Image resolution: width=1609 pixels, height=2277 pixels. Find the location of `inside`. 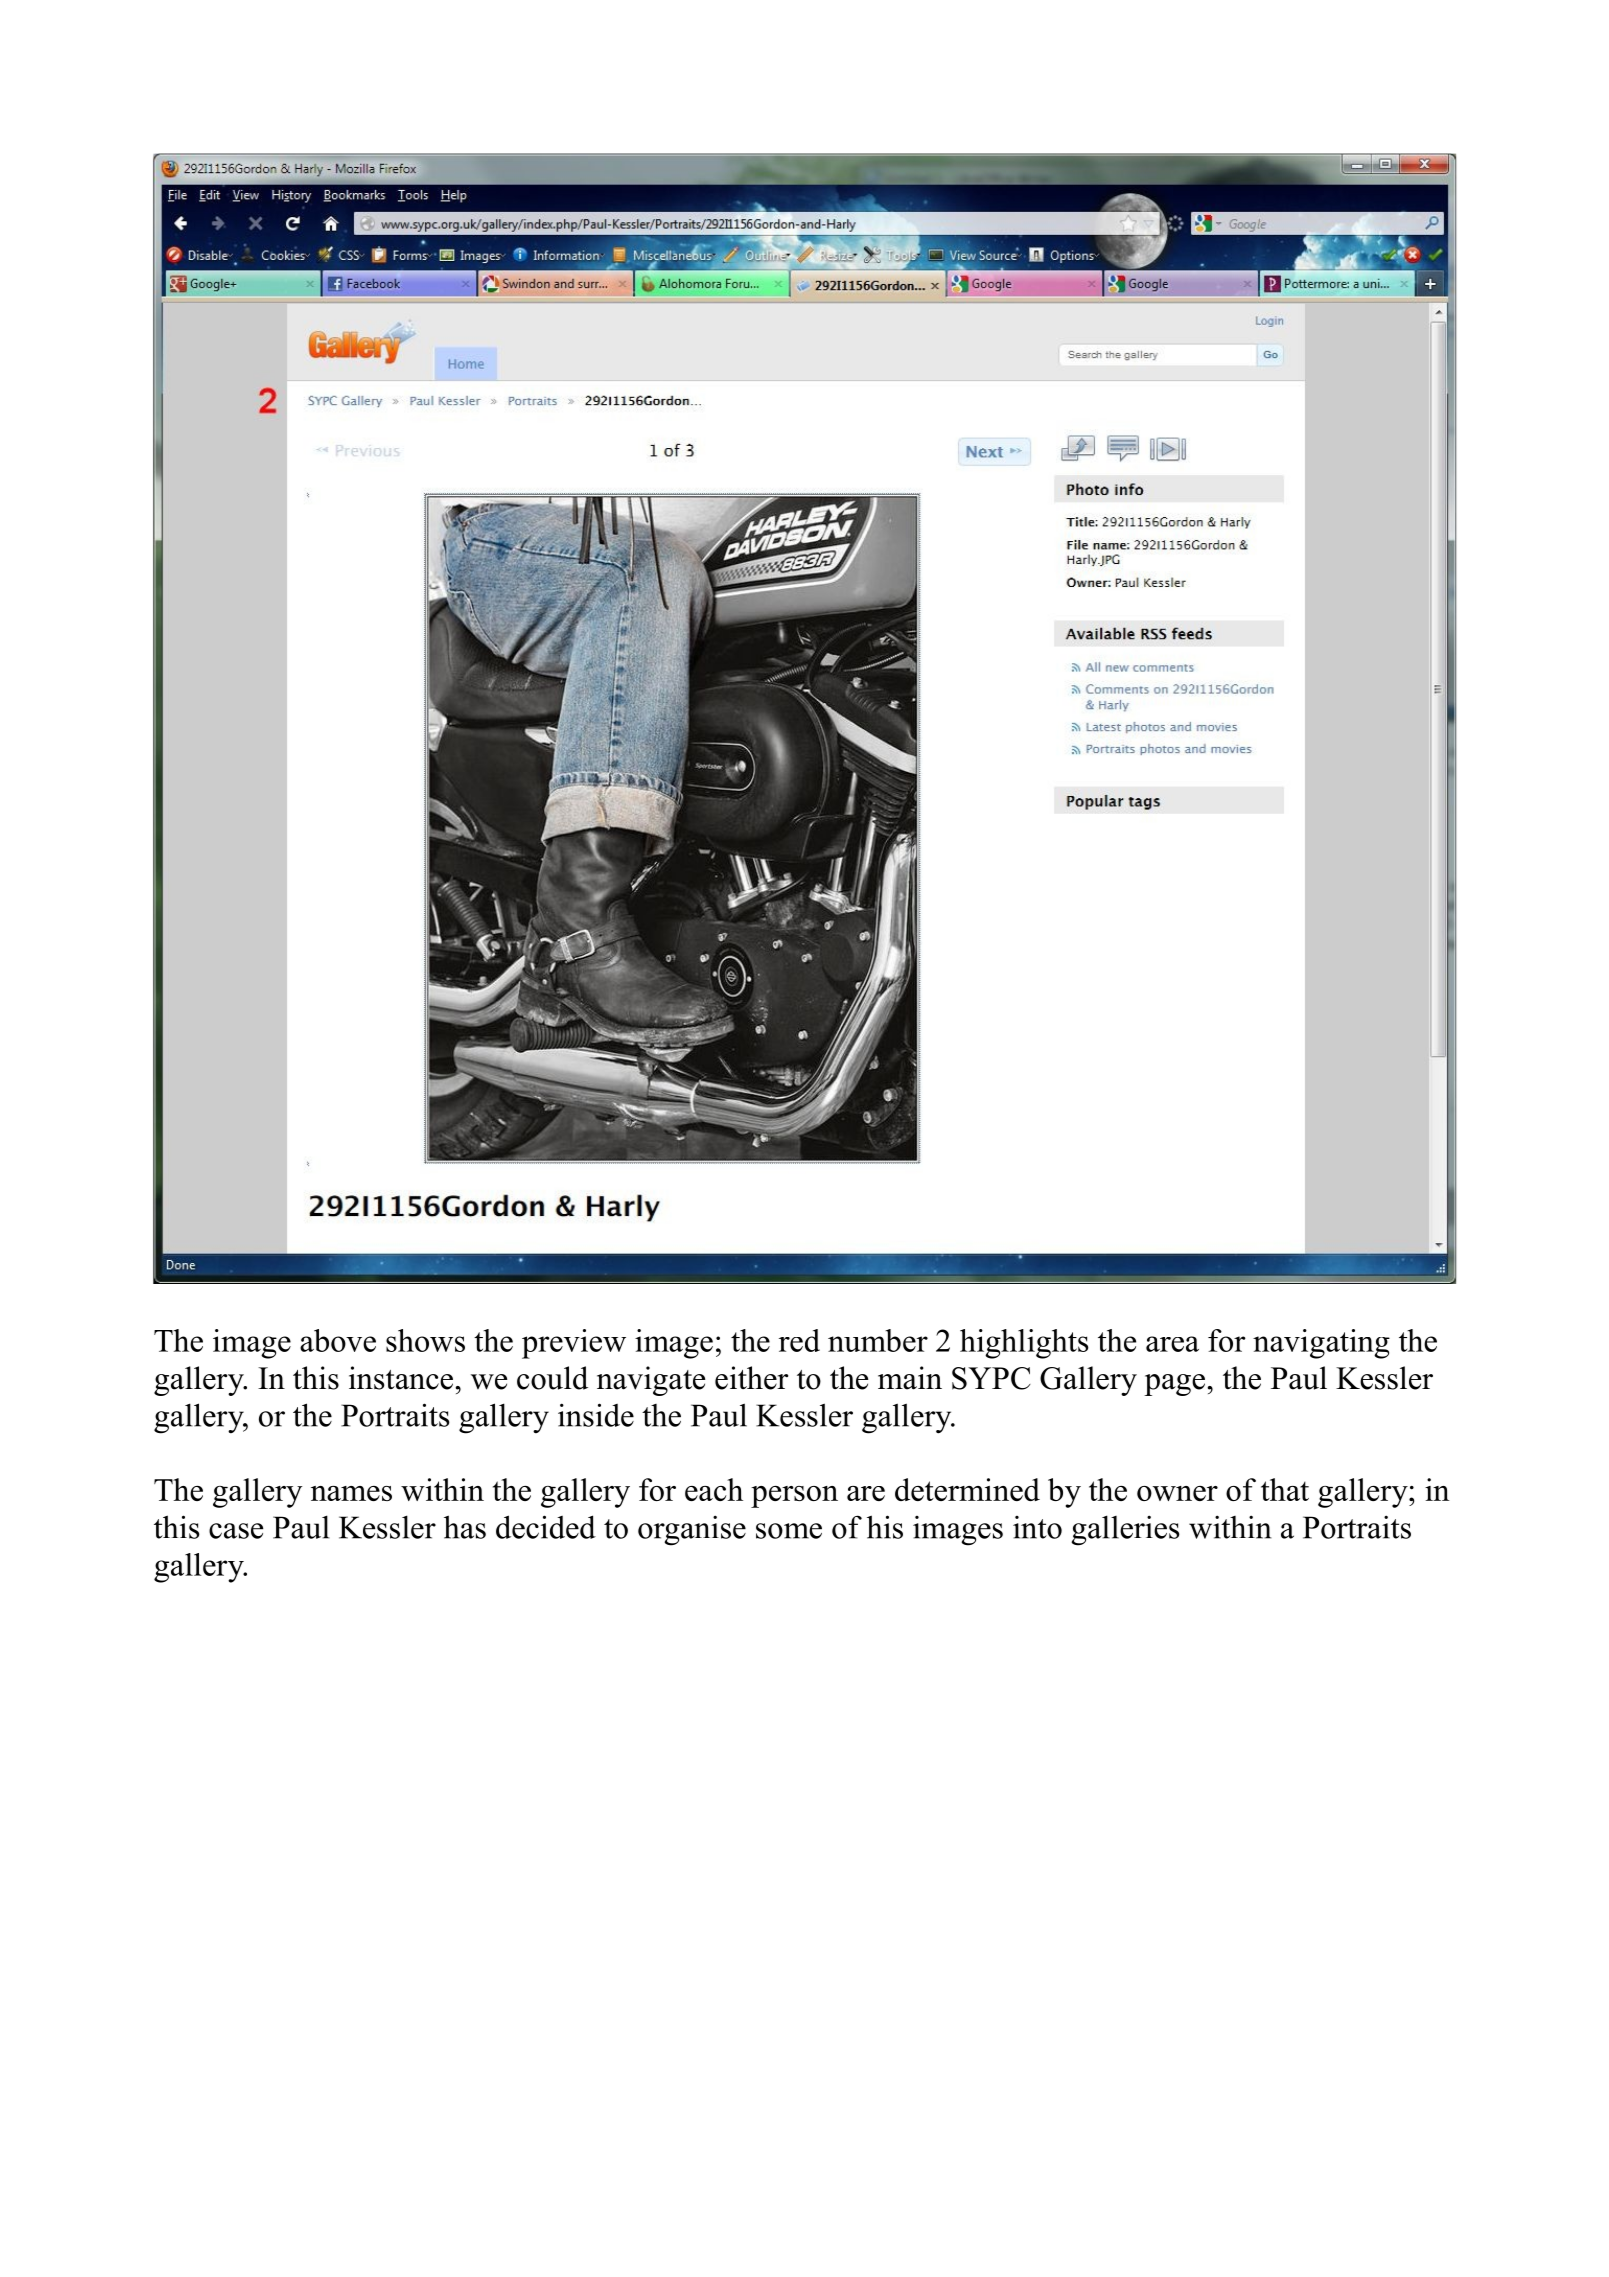

inside is located at coordinates (596, 1415).
